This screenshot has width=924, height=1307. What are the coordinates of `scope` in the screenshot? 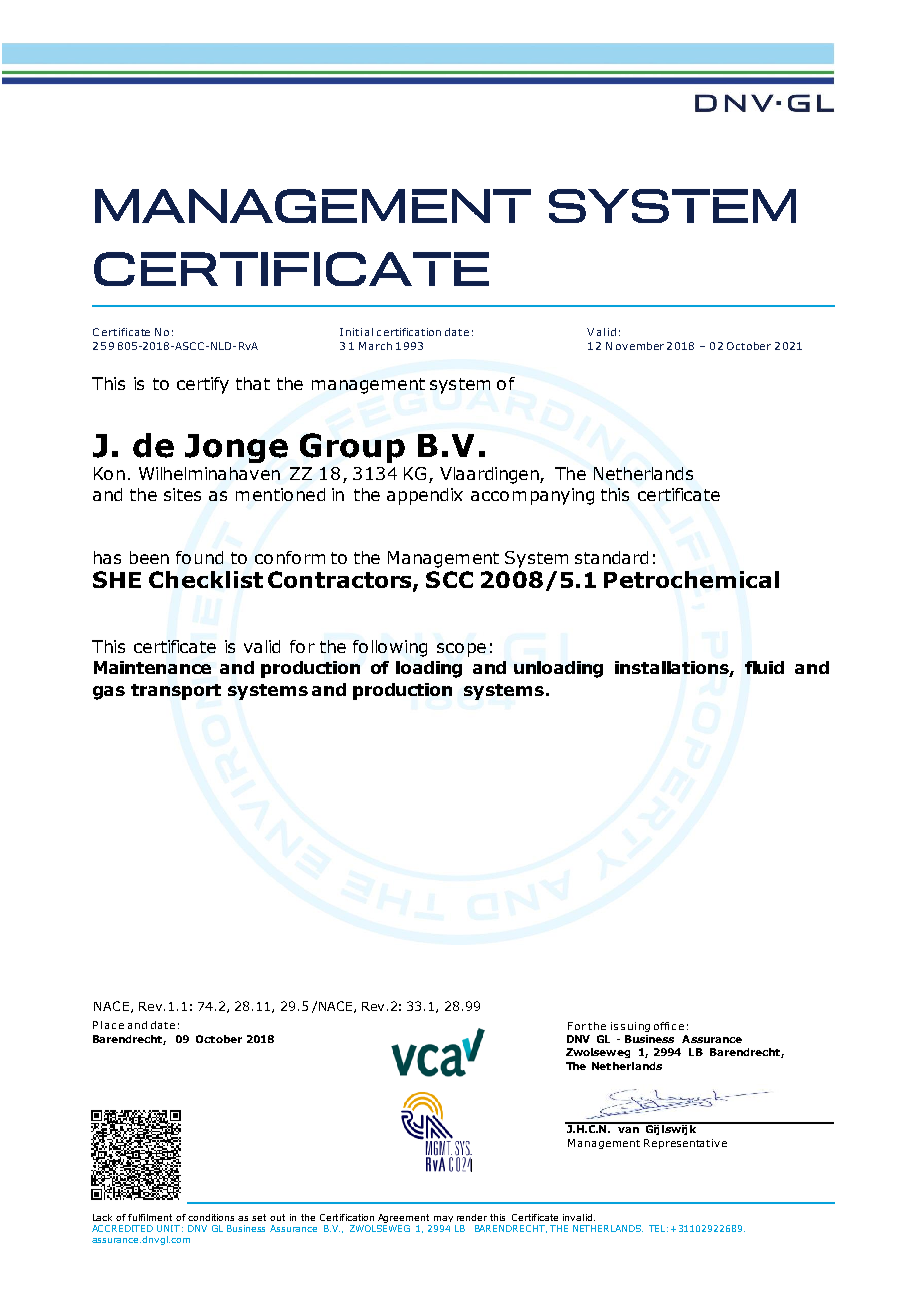 It's located at (461, 650).
